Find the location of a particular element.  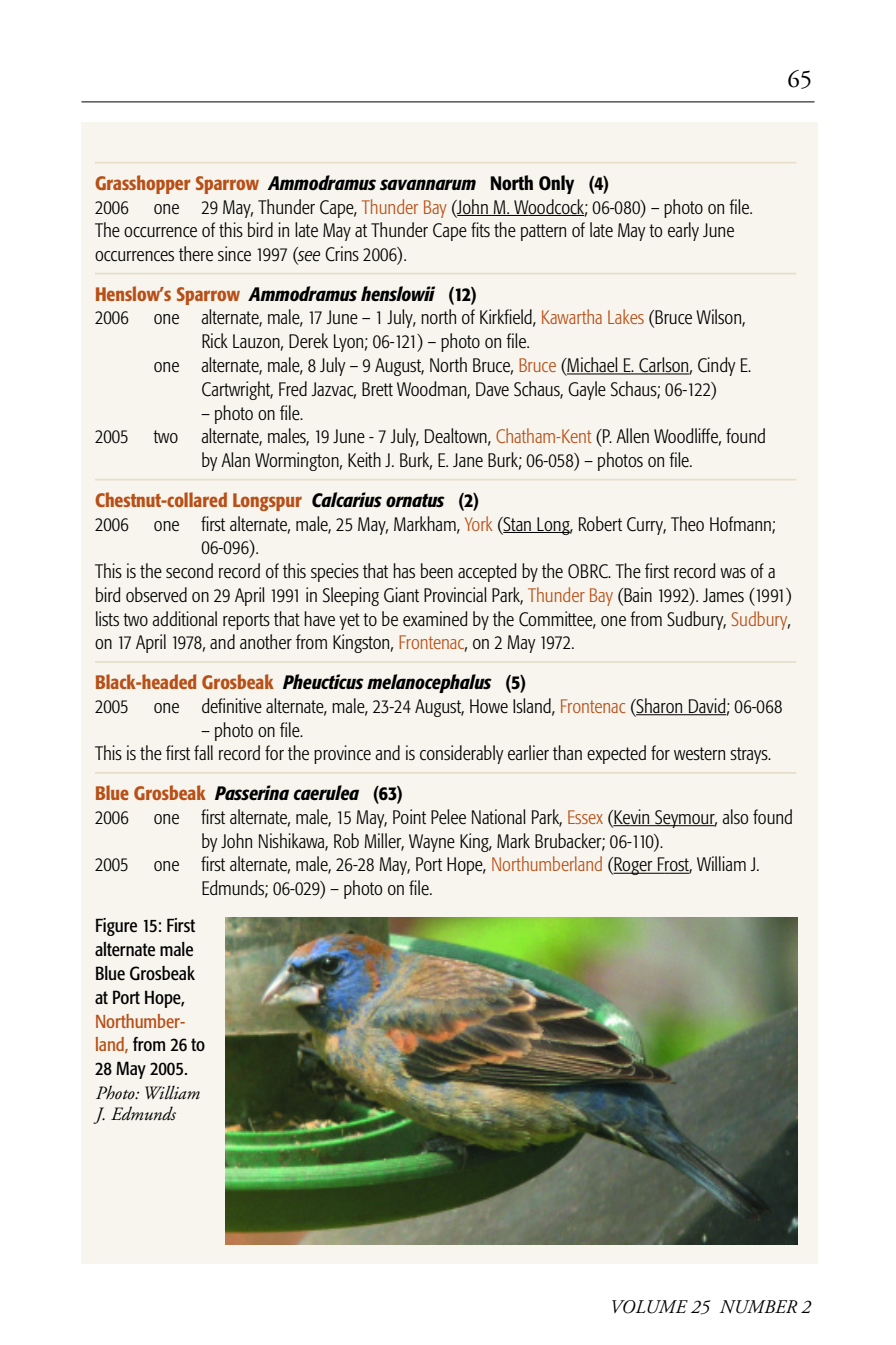

considerably is located at coordinates (462, 754).
